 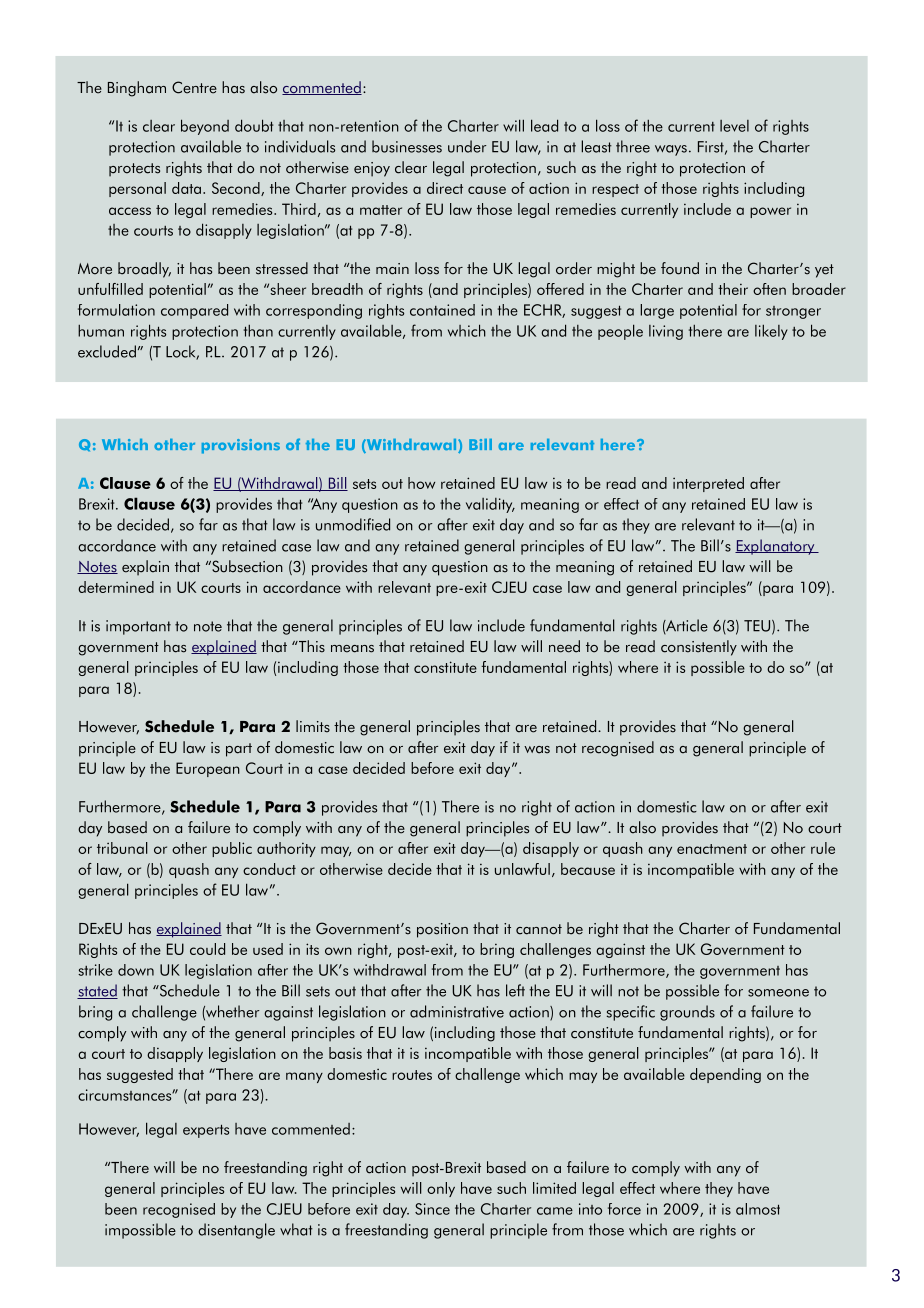 I want to click on interpreted, so click(x=708, y=484).
